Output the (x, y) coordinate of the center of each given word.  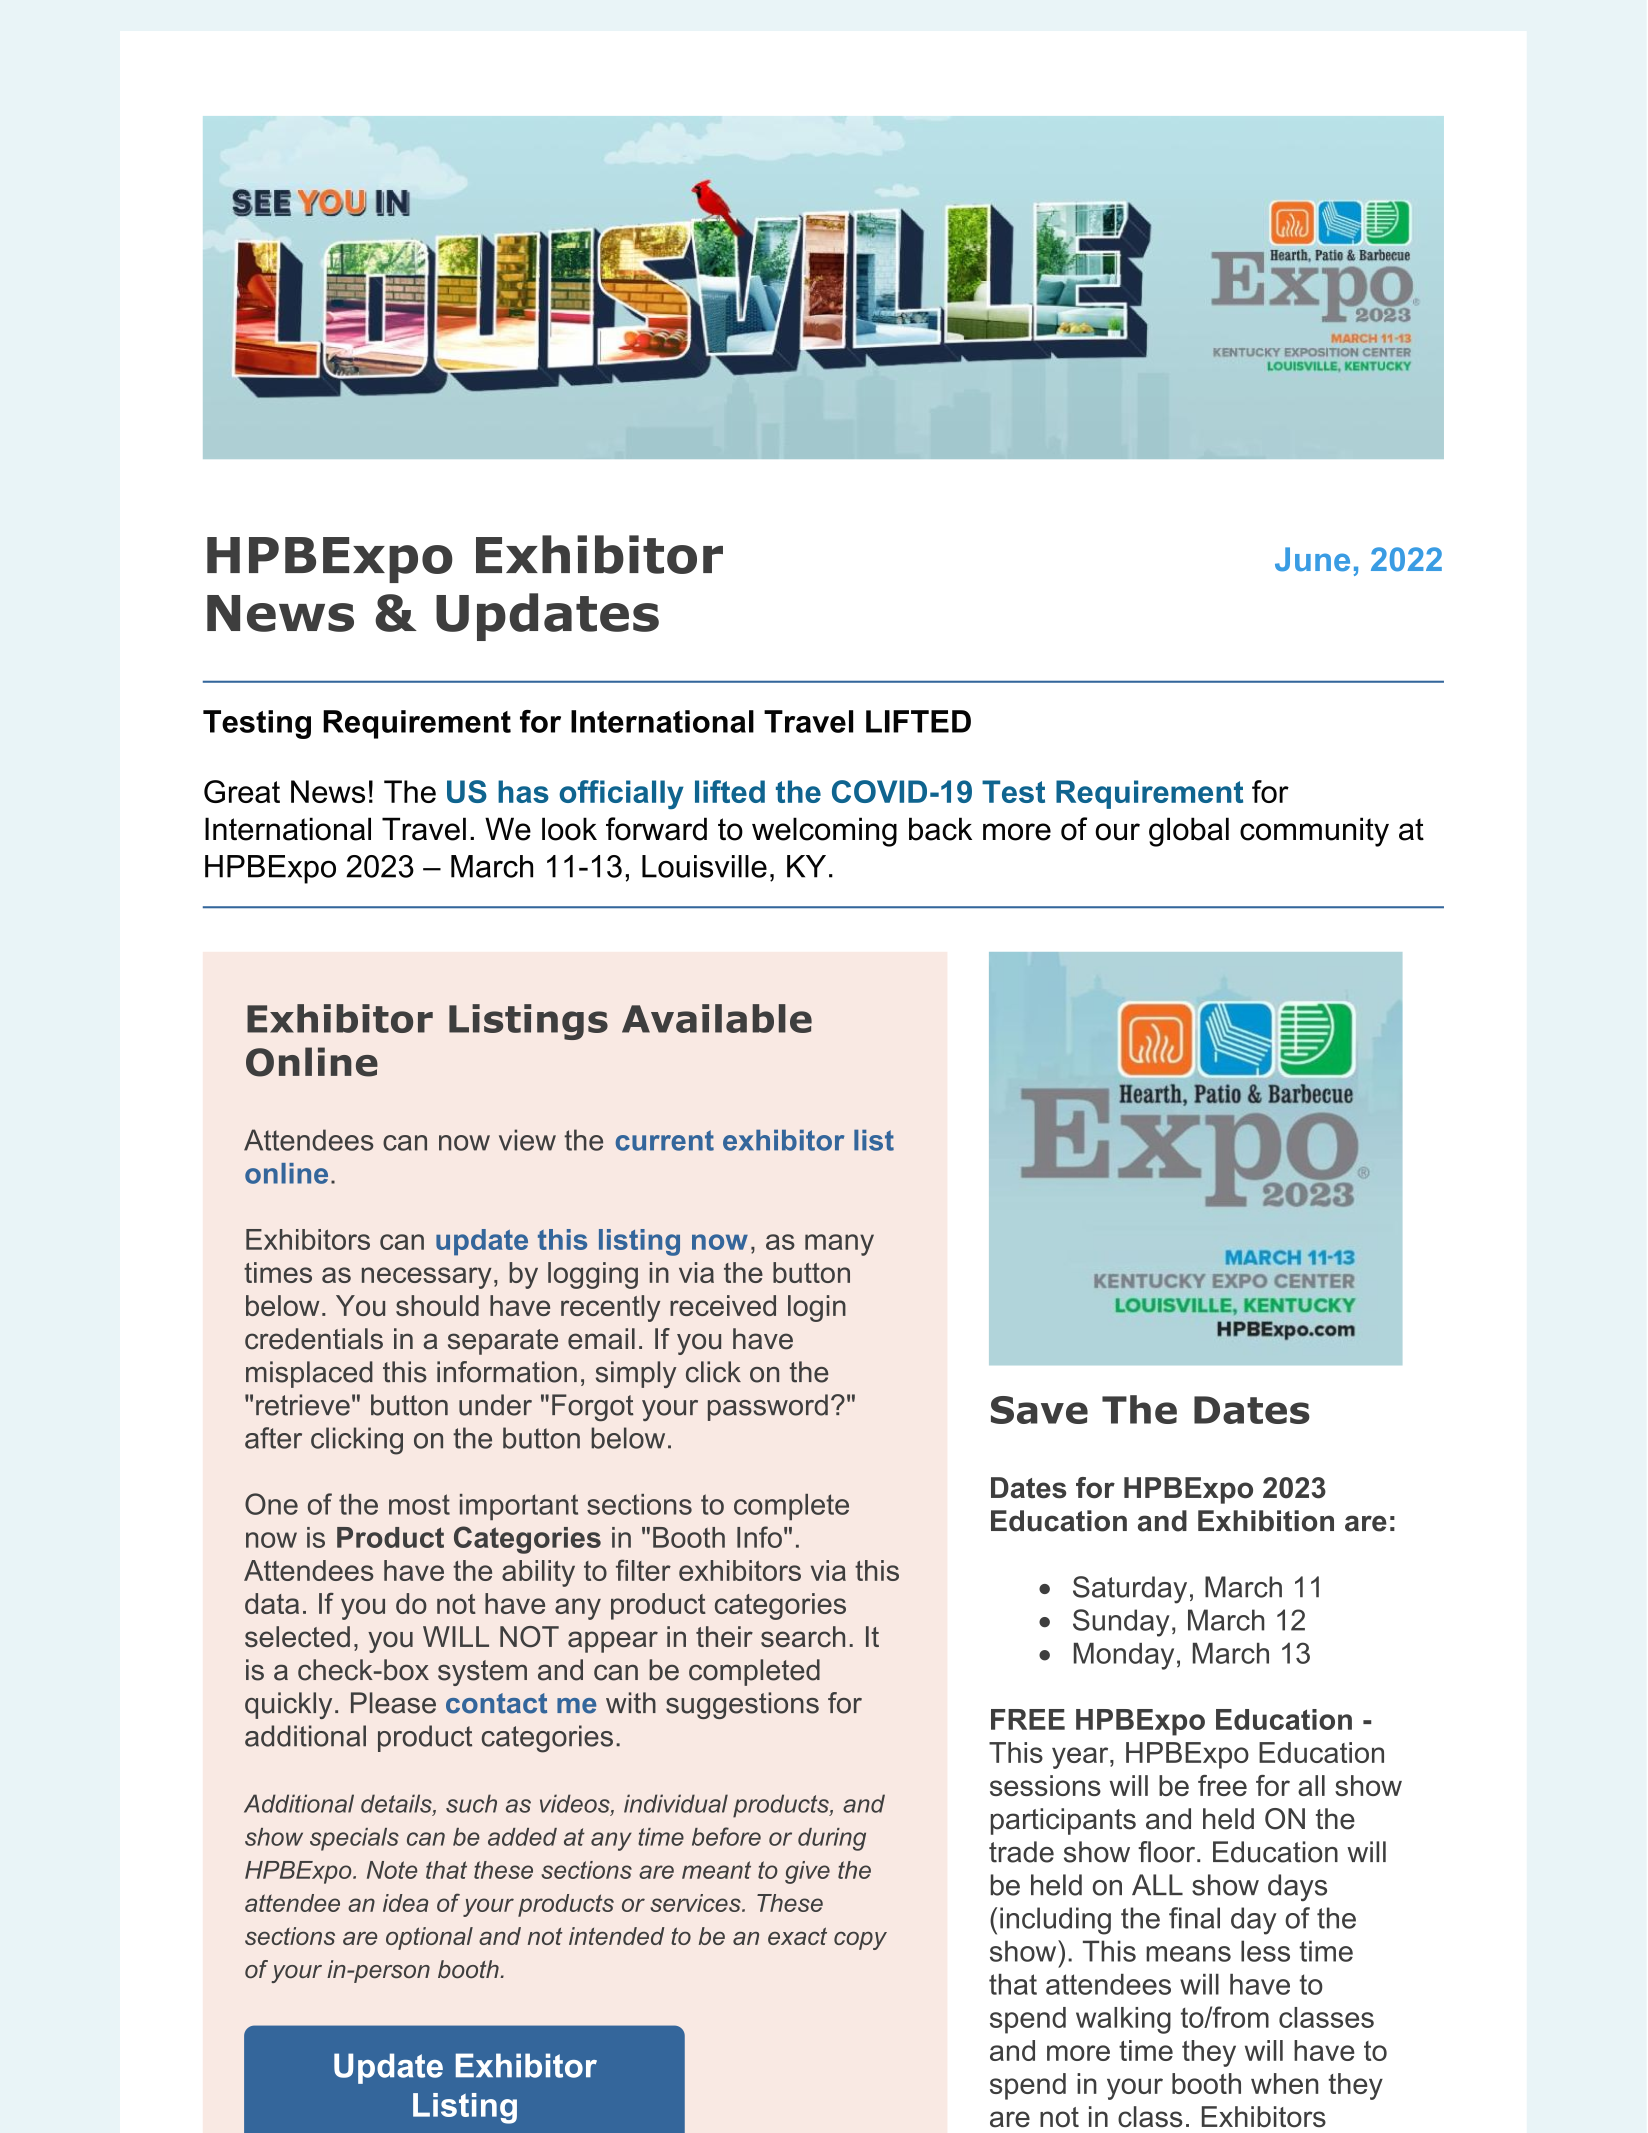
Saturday (1130, 1590)
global (1189, 832)
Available (717, 1018)
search (803, 1636)
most (419, 1504)
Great (242, 791)
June (1312, 559)
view (527, 1140)
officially (621, 794)
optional (429, 1938)
